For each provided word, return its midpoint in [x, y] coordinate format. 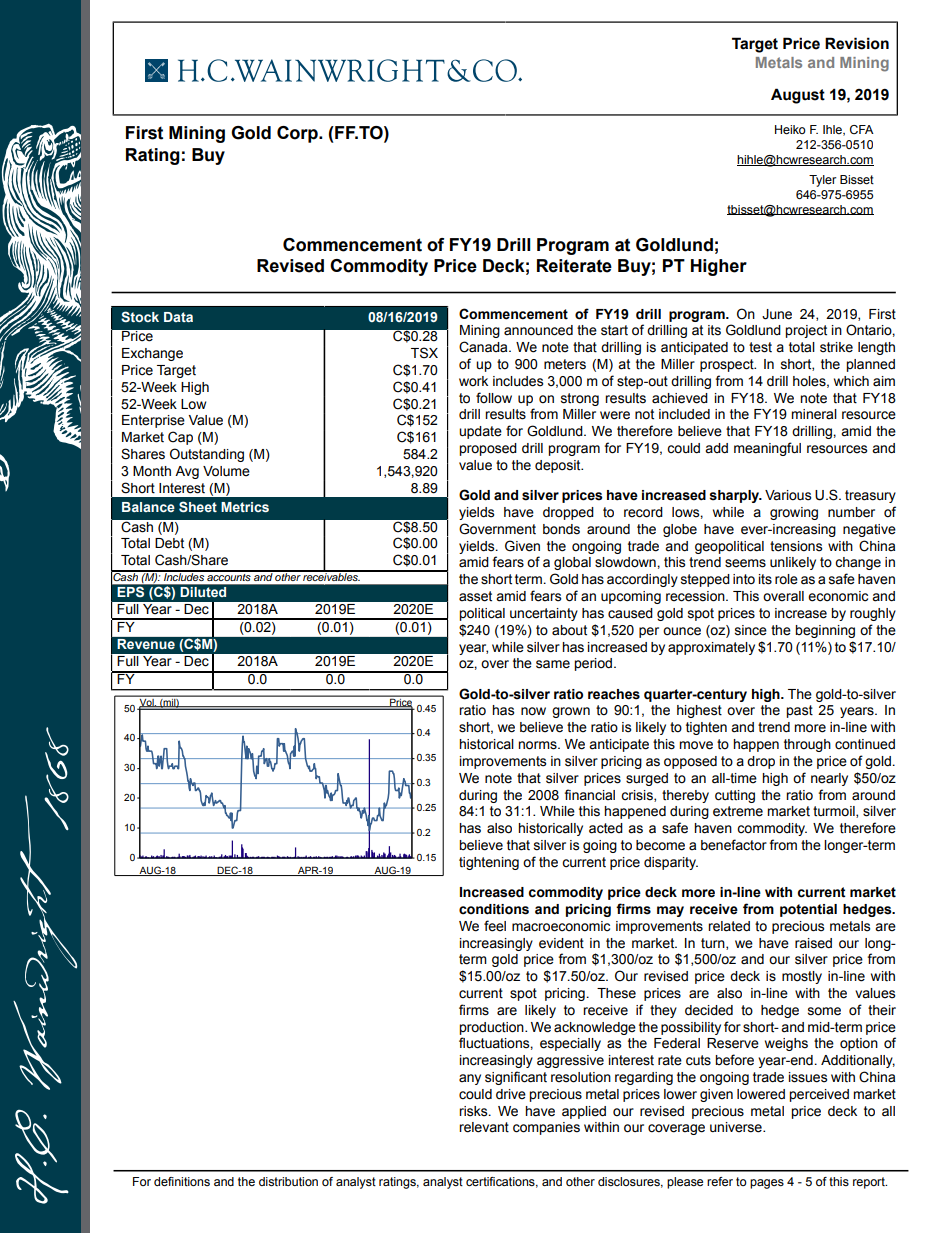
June [777, 314]
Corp [298, 134]
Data [178, 317]
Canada [484, 347]
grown [571, 712]
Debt [169, 543]
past [799, 711]
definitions [182, 1181]
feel [495, 926]
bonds [561, 529]
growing [794, 513]
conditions [494, 909]
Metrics [245, 507]
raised [813, 943]
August [798, 96]
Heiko [790, 129]
